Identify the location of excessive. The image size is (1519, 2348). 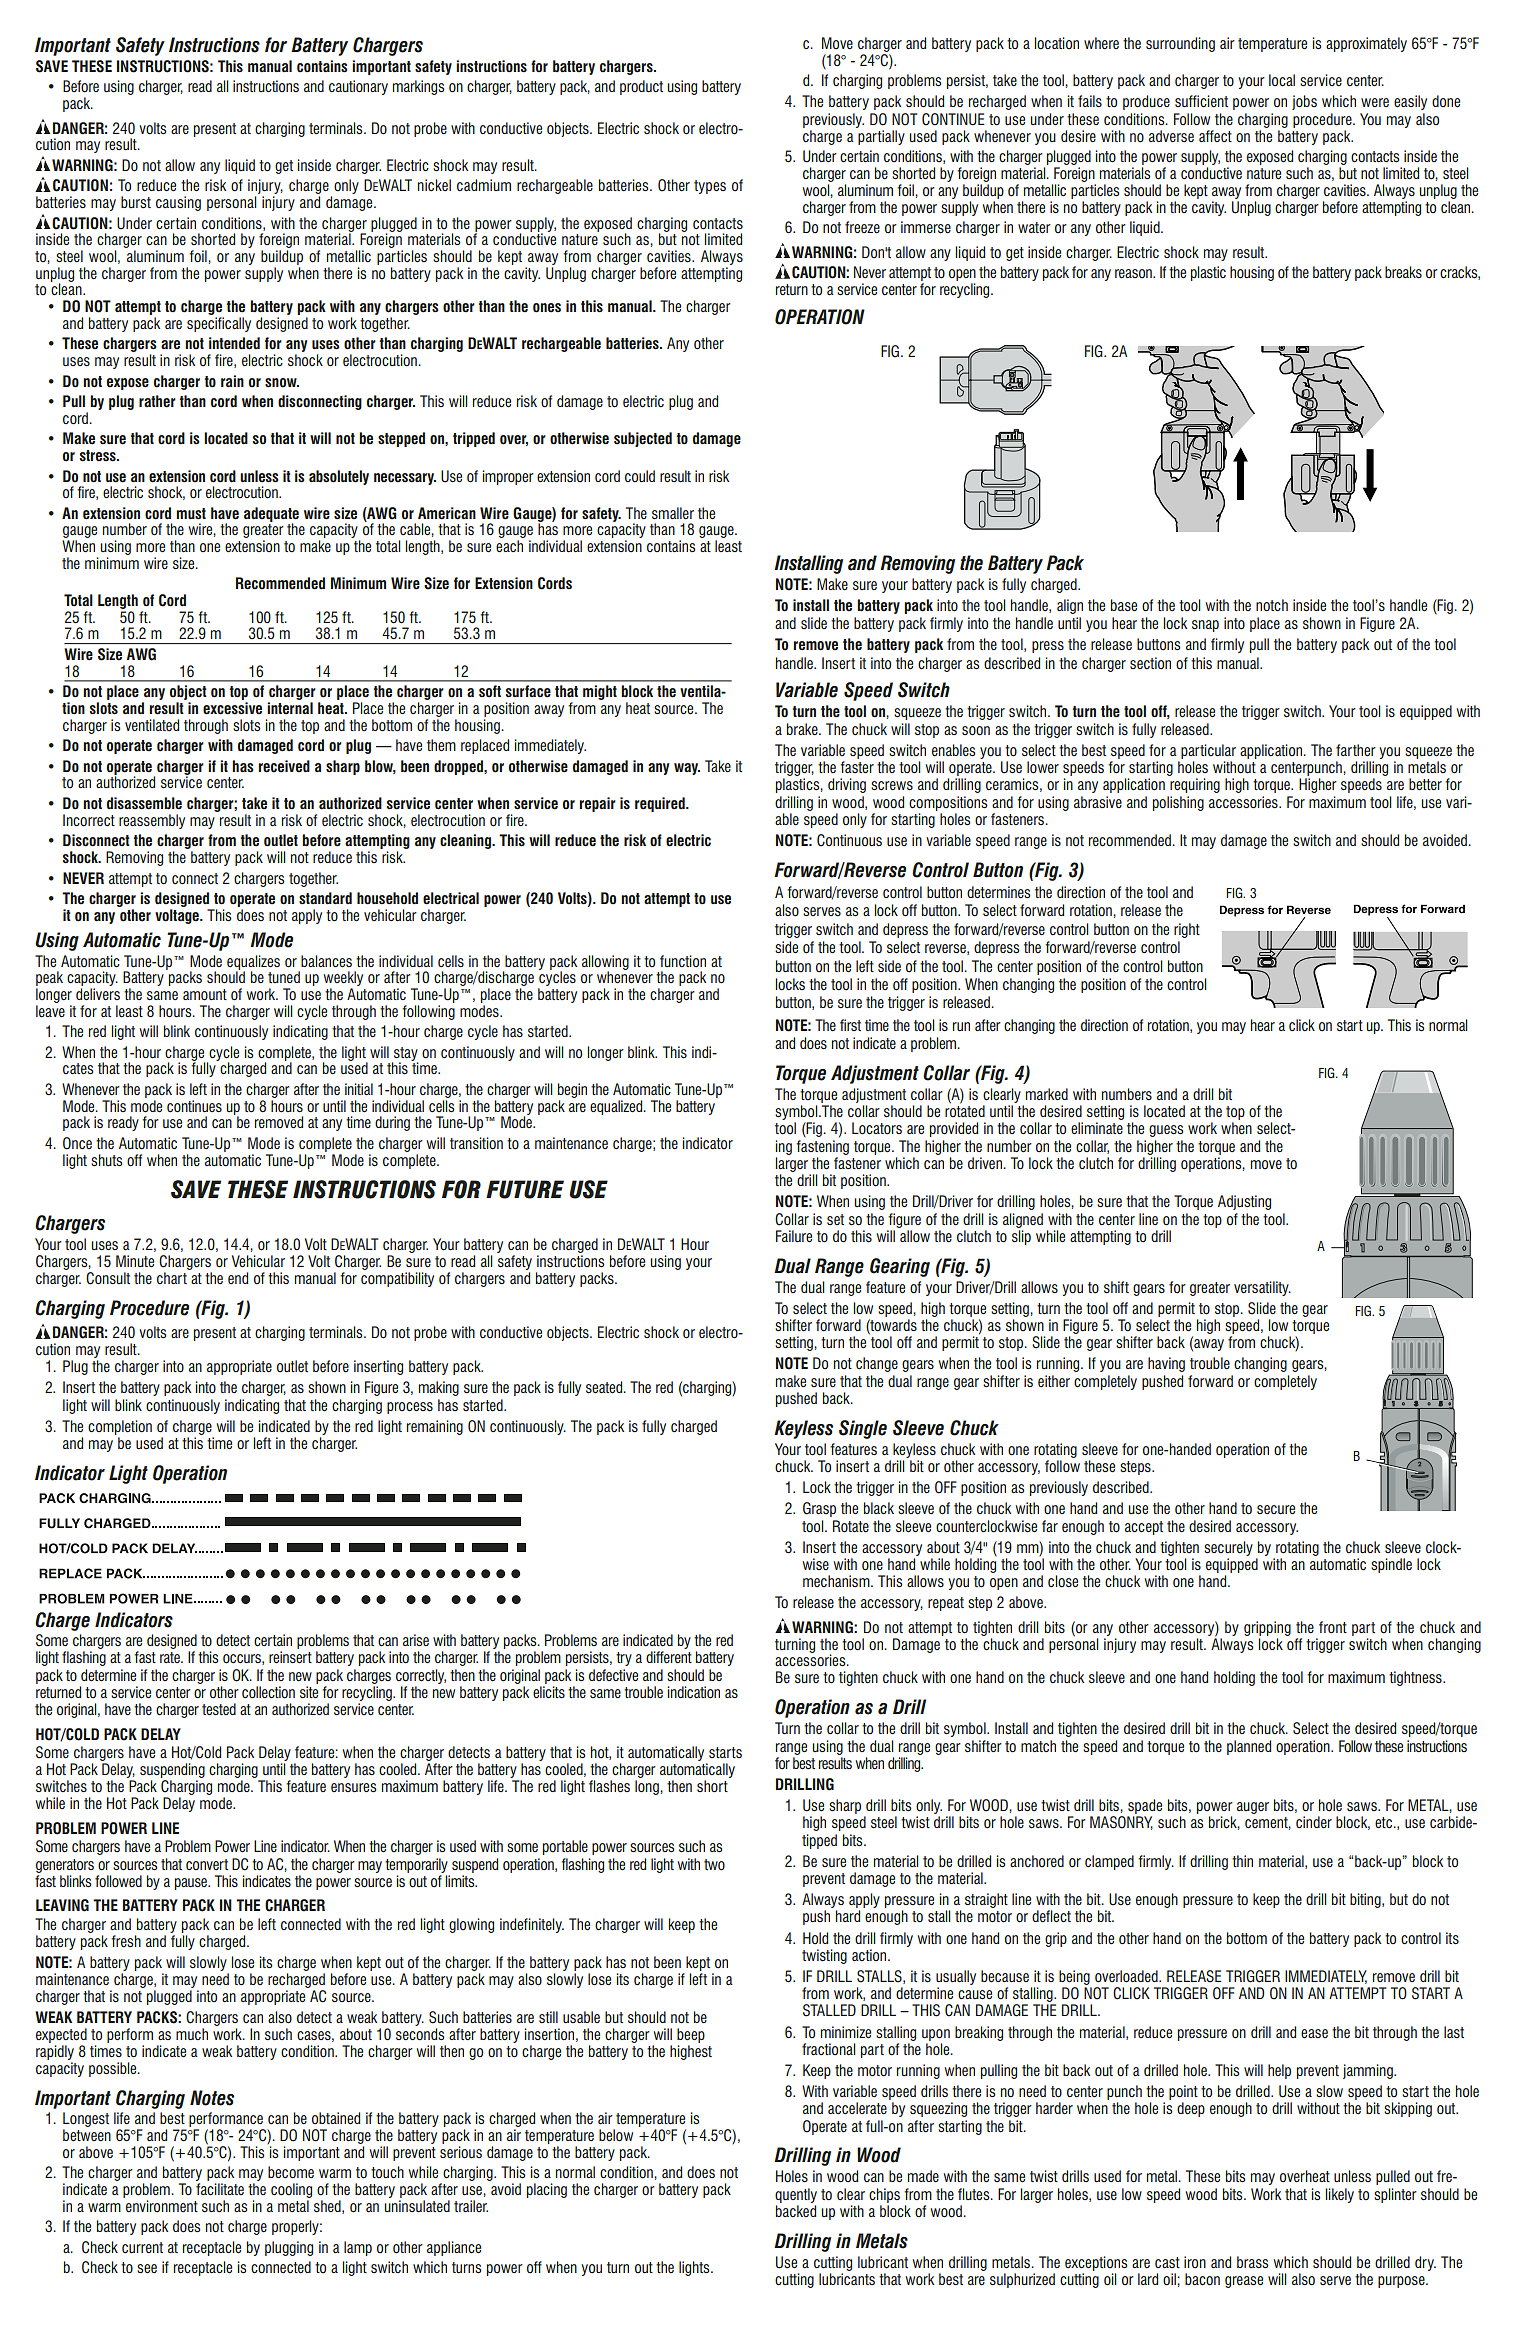
(232, 708).
